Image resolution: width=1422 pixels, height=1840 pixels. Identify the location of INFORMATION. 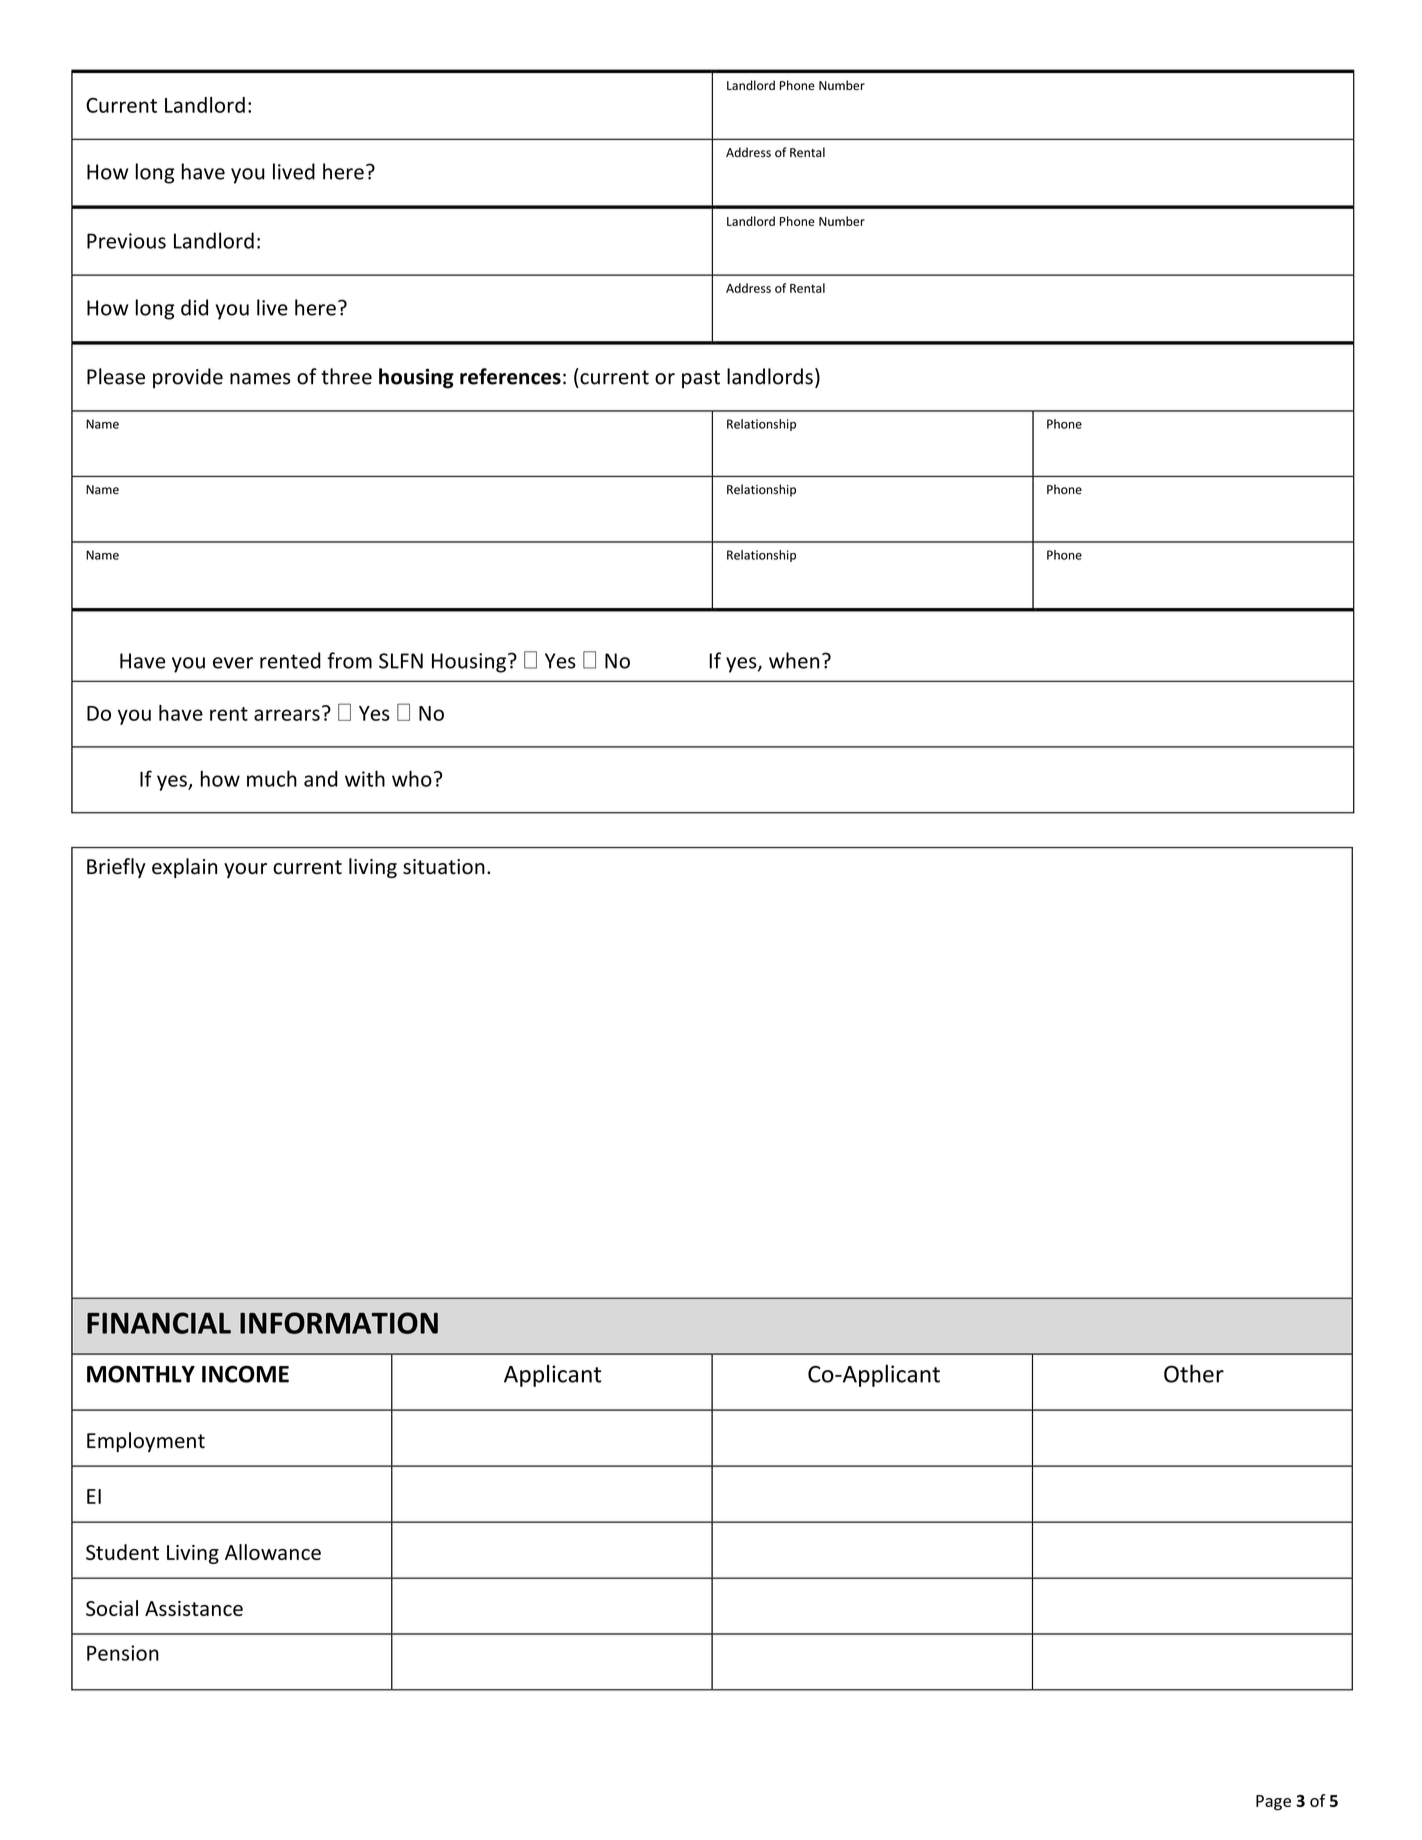
(339, 1323).
